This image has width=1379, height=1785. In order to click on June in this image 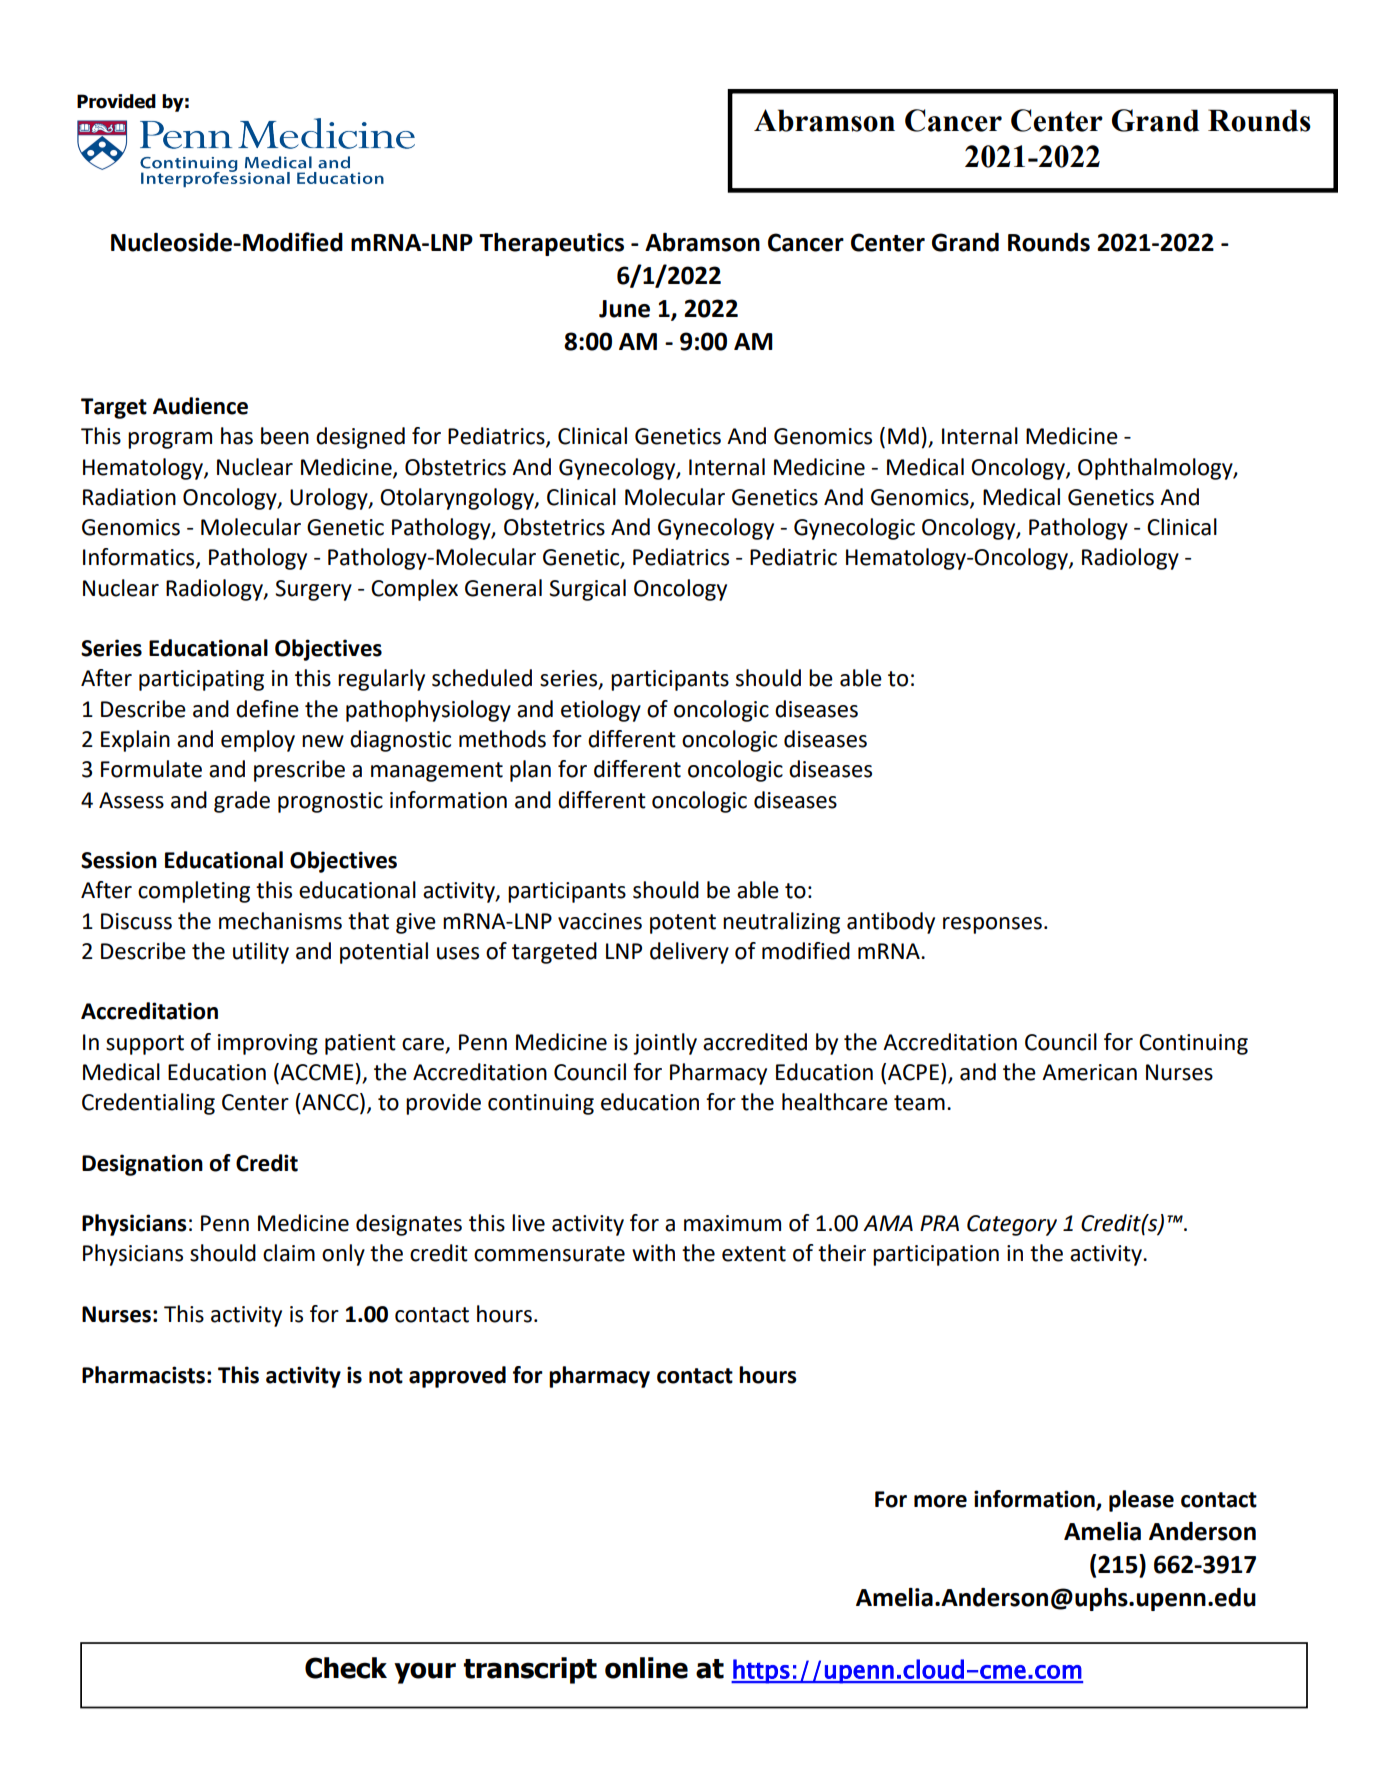, I will do `click(624, 309)`.
